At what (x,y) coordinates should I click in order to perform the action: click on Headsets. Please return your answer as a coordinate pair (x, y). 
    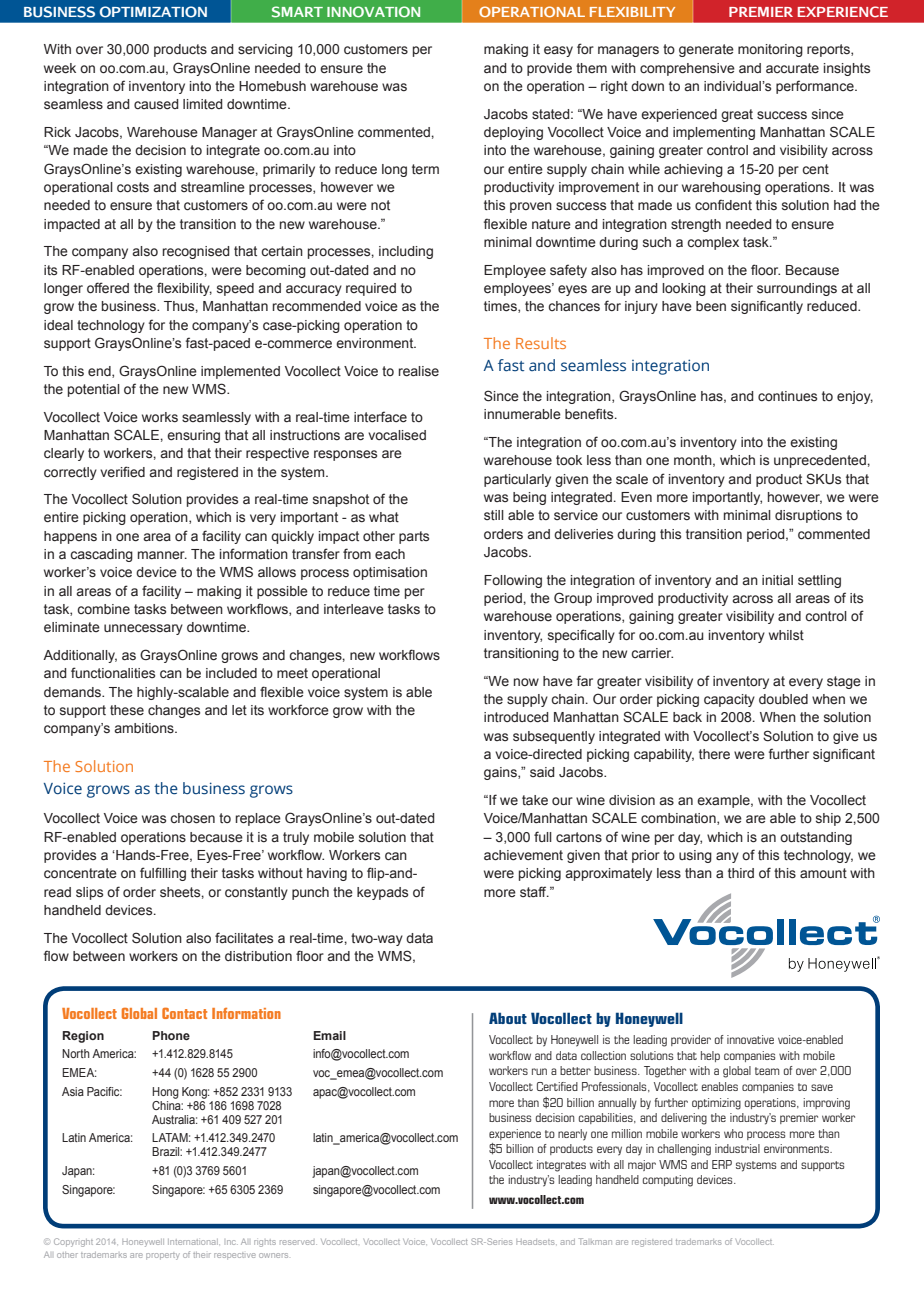
    Looking at the image, I should click on (536, 1242).
